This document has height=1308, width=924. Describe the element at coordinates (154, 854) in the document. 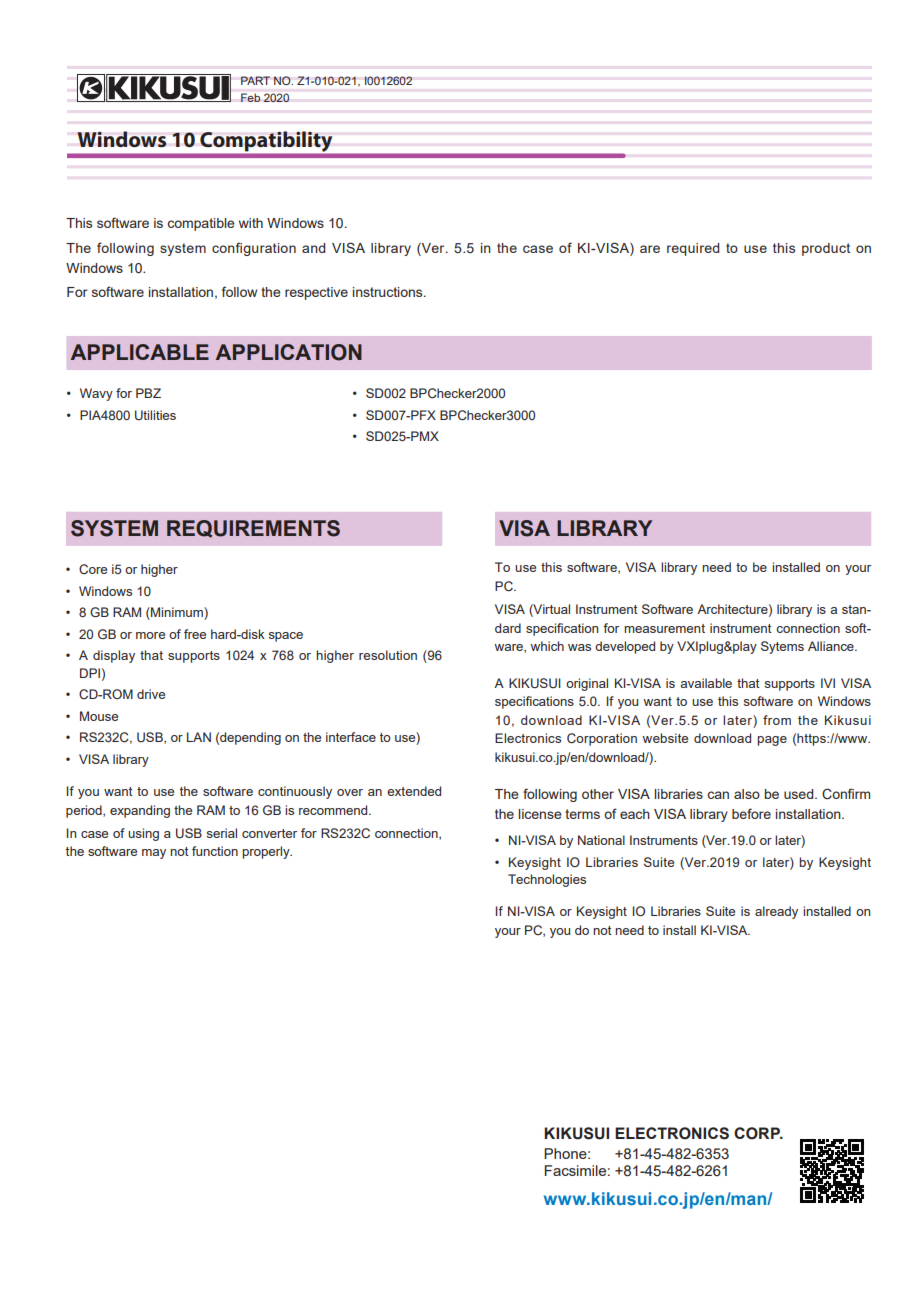

I see `may` at that location.
